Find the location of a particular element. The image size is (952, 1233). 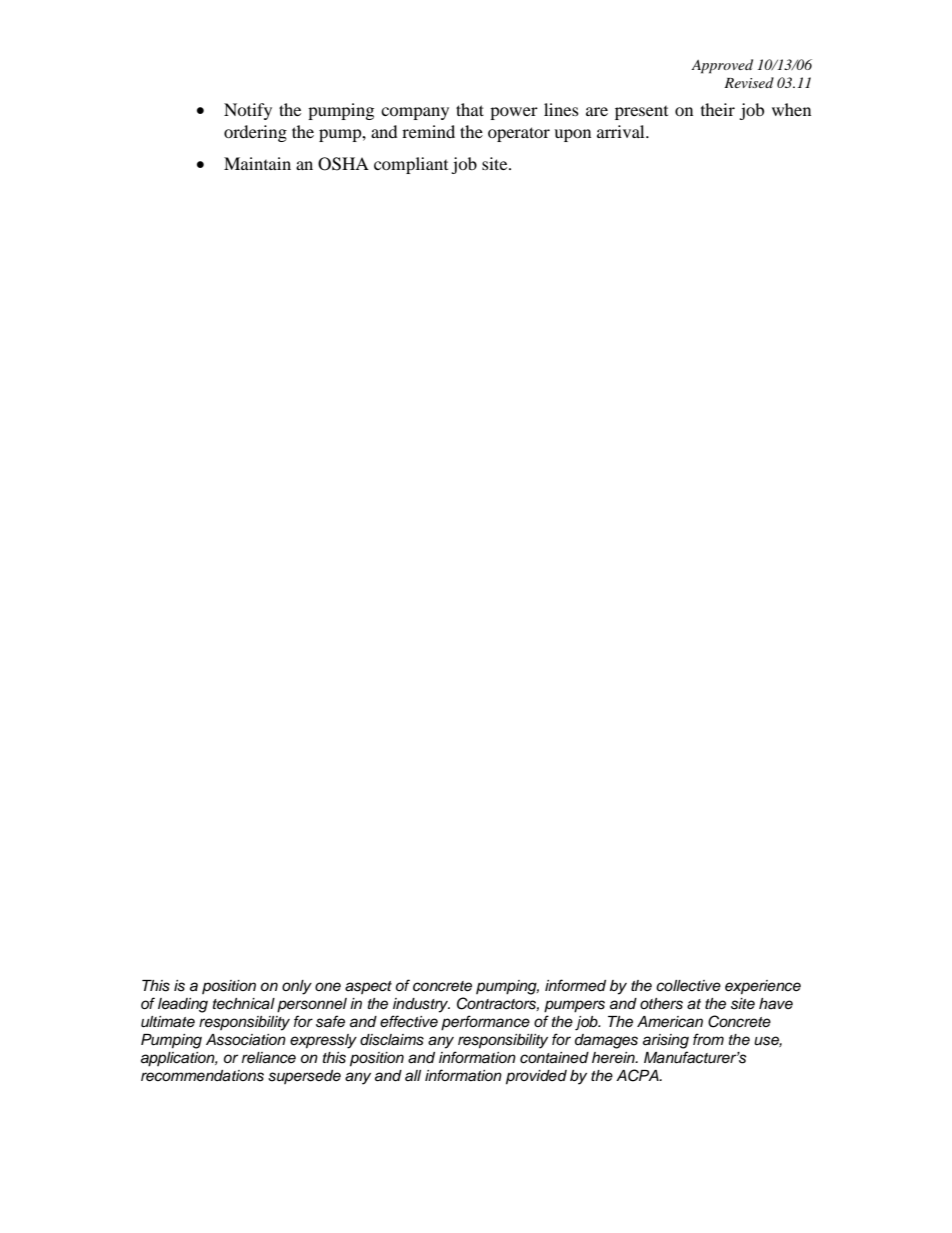

Maintain is located at coordinates (257, 163).
